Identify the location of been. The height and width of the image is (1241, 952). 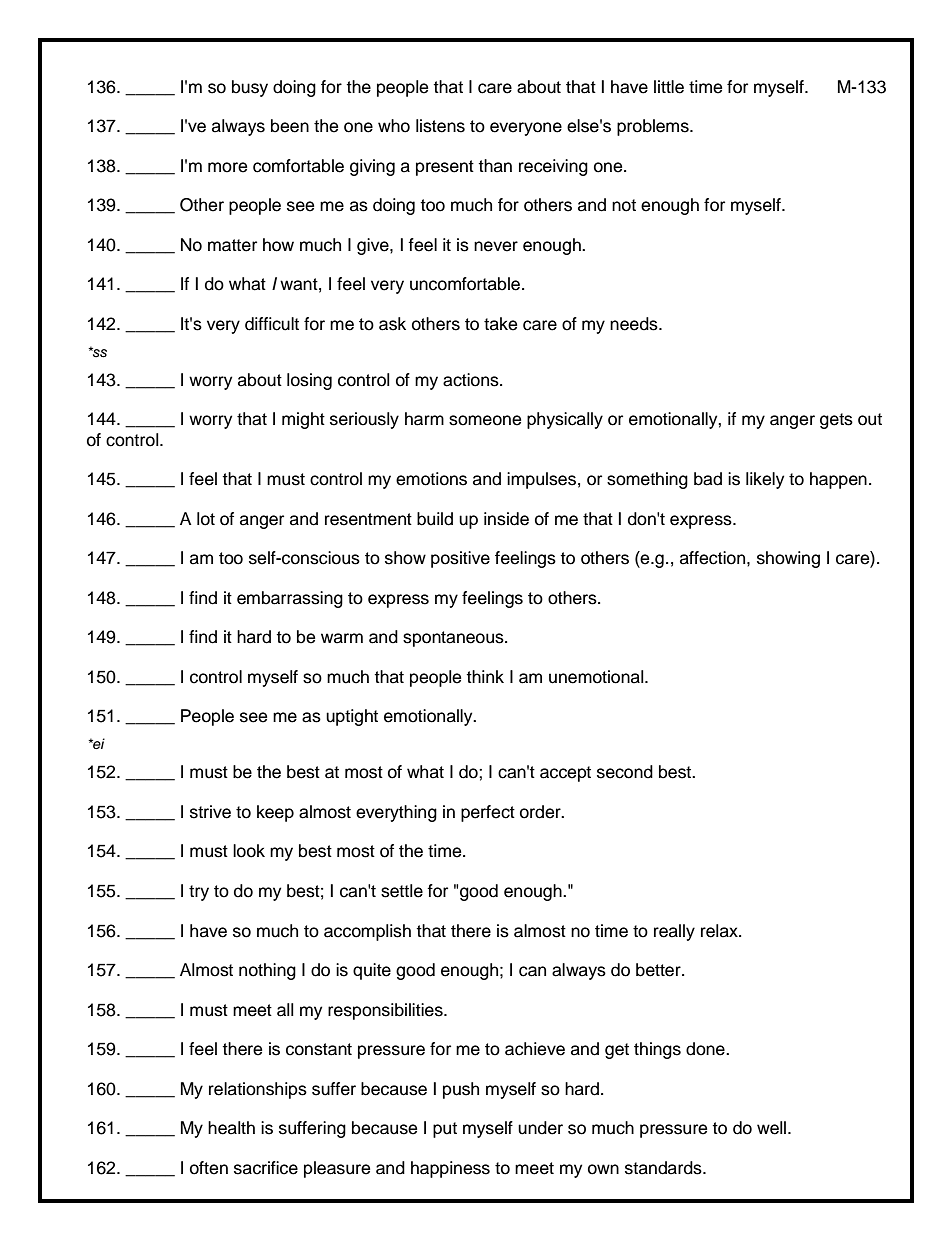
(290, 126).
